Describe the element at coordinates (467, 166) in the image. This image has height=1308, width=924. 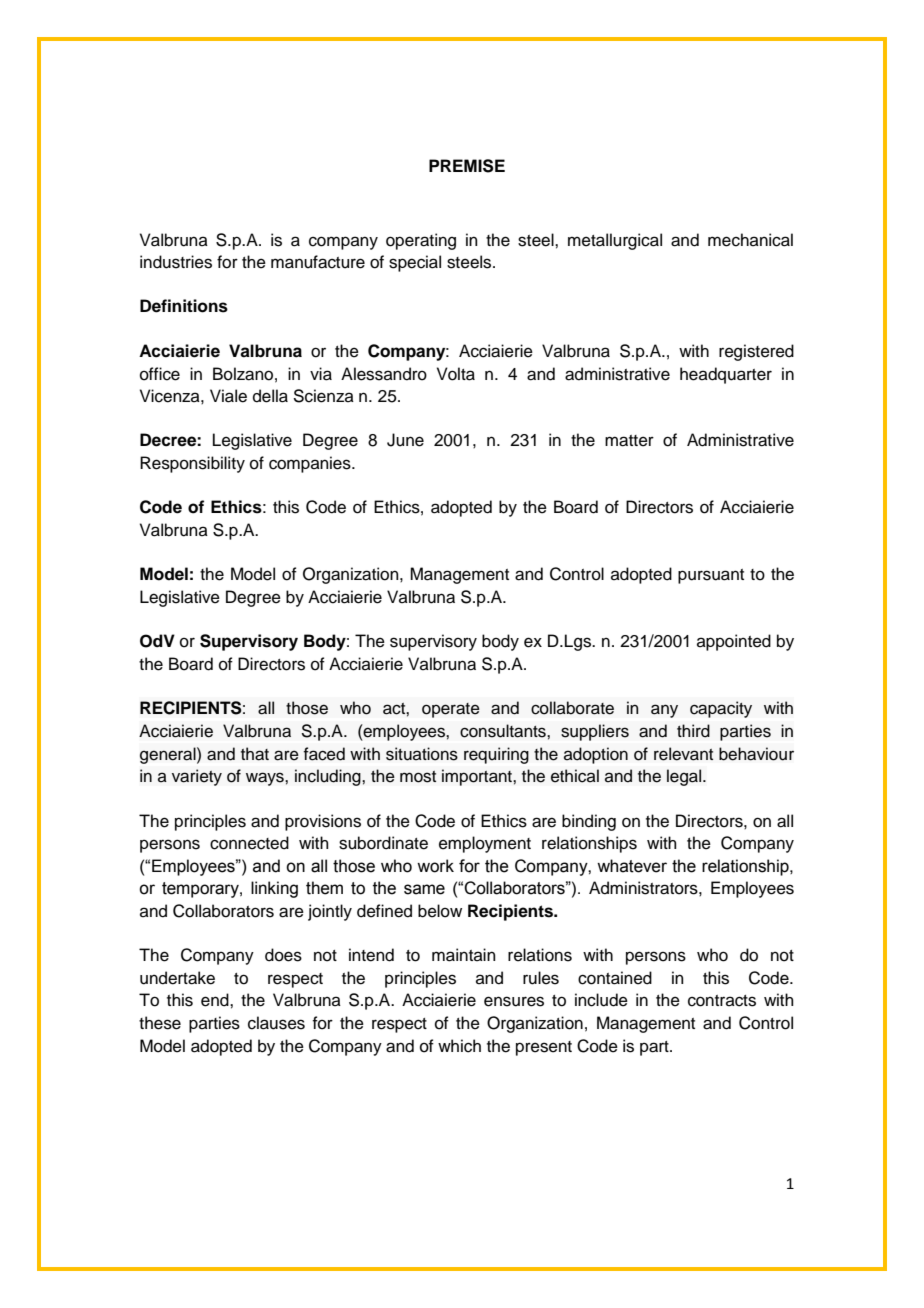
I see `PREMISE` at that location.
